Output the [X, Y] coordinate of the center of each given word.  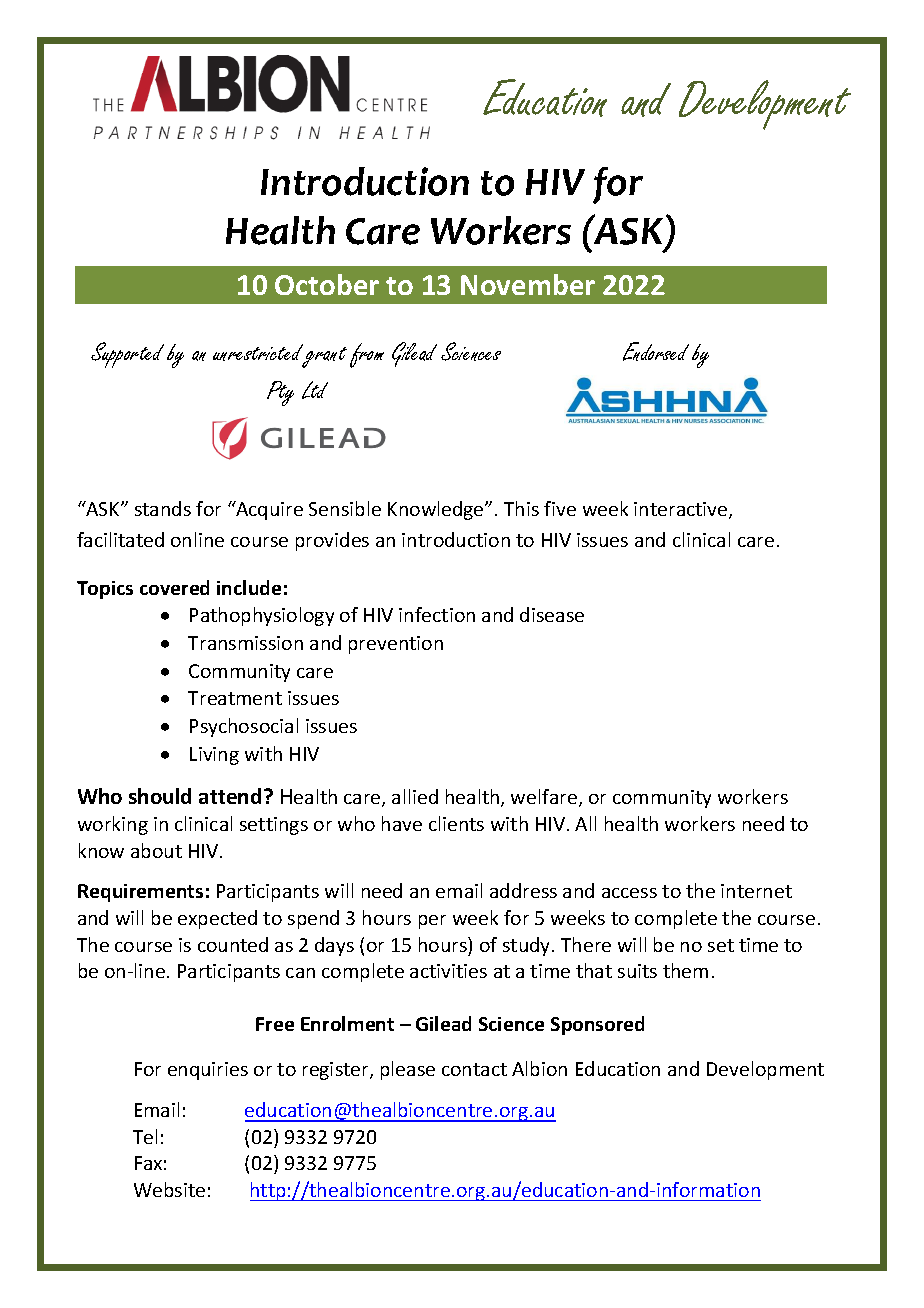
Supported [127, 355]
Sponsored [597, 1025]
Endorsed [656, 351]
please [408, 1070]
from [367, 355]
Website [169, 1189]
